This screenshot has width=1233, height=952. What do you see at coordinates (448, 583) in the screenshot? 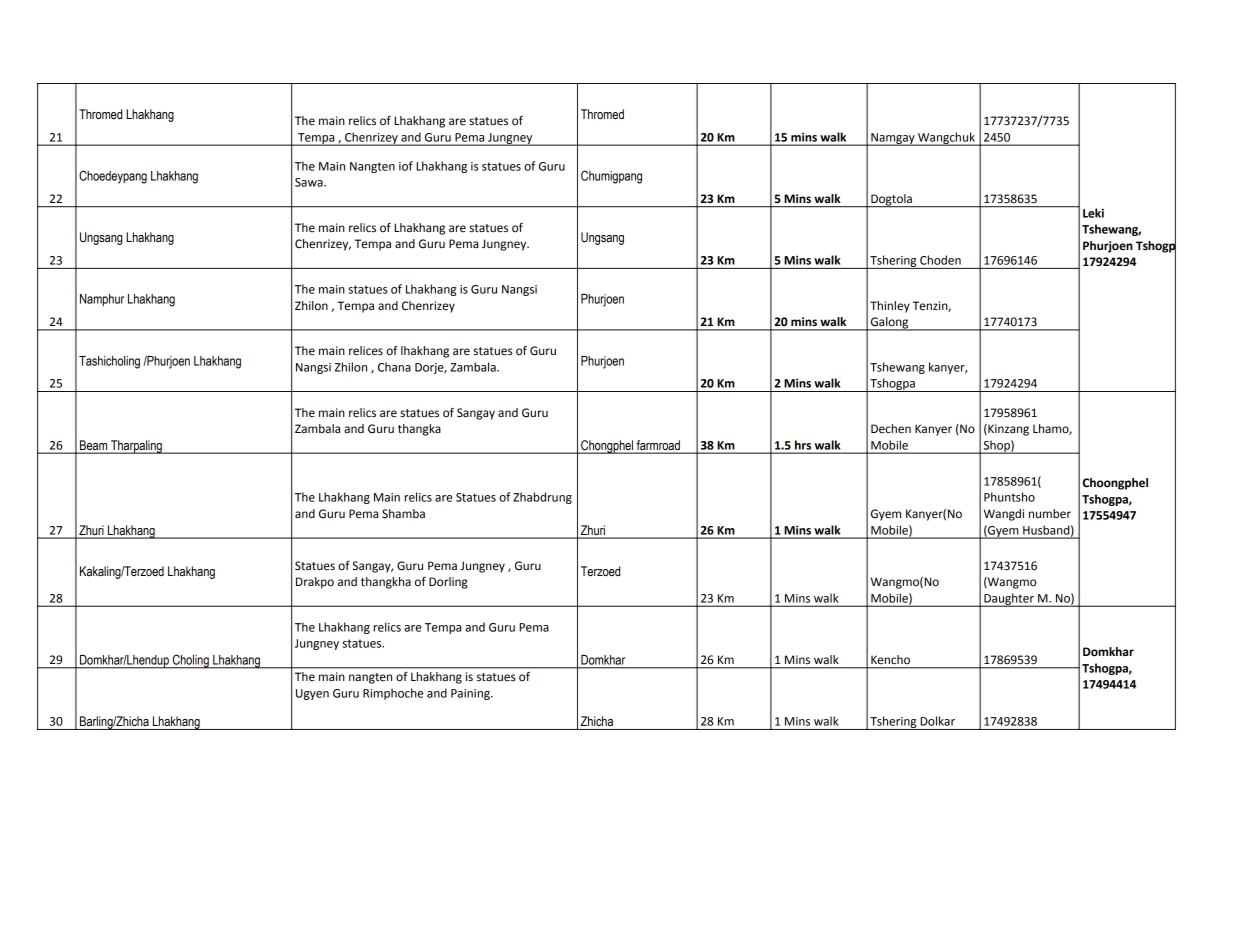
I see `Dorling` at bounding box center [448, 583].
